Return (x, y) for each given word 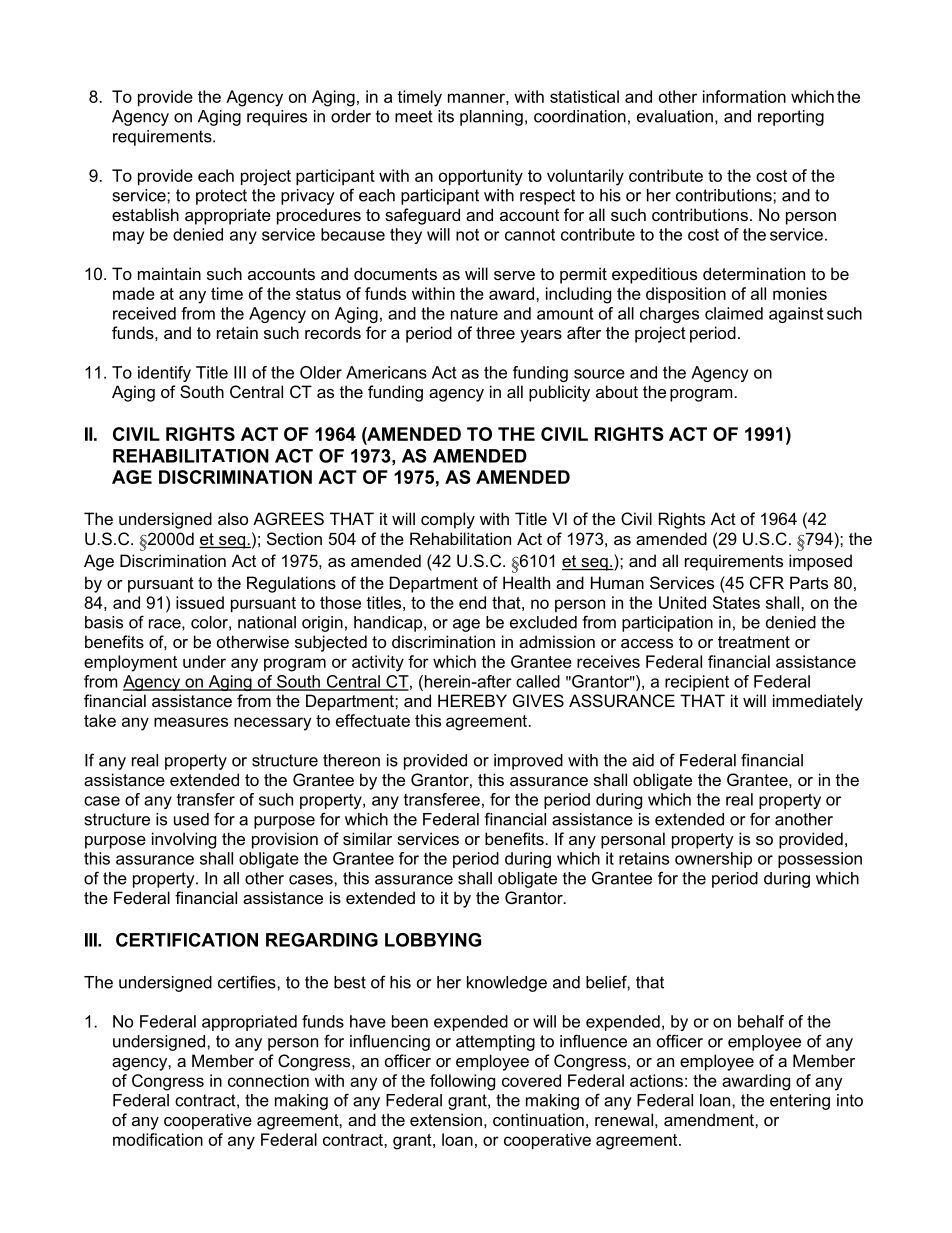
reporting (791, 118)
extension (446, 1119)
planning (491, 118)
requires (277, 118)
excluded (543, 622)
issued (200, 602)
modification (158, 1139)
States (736, 602)
